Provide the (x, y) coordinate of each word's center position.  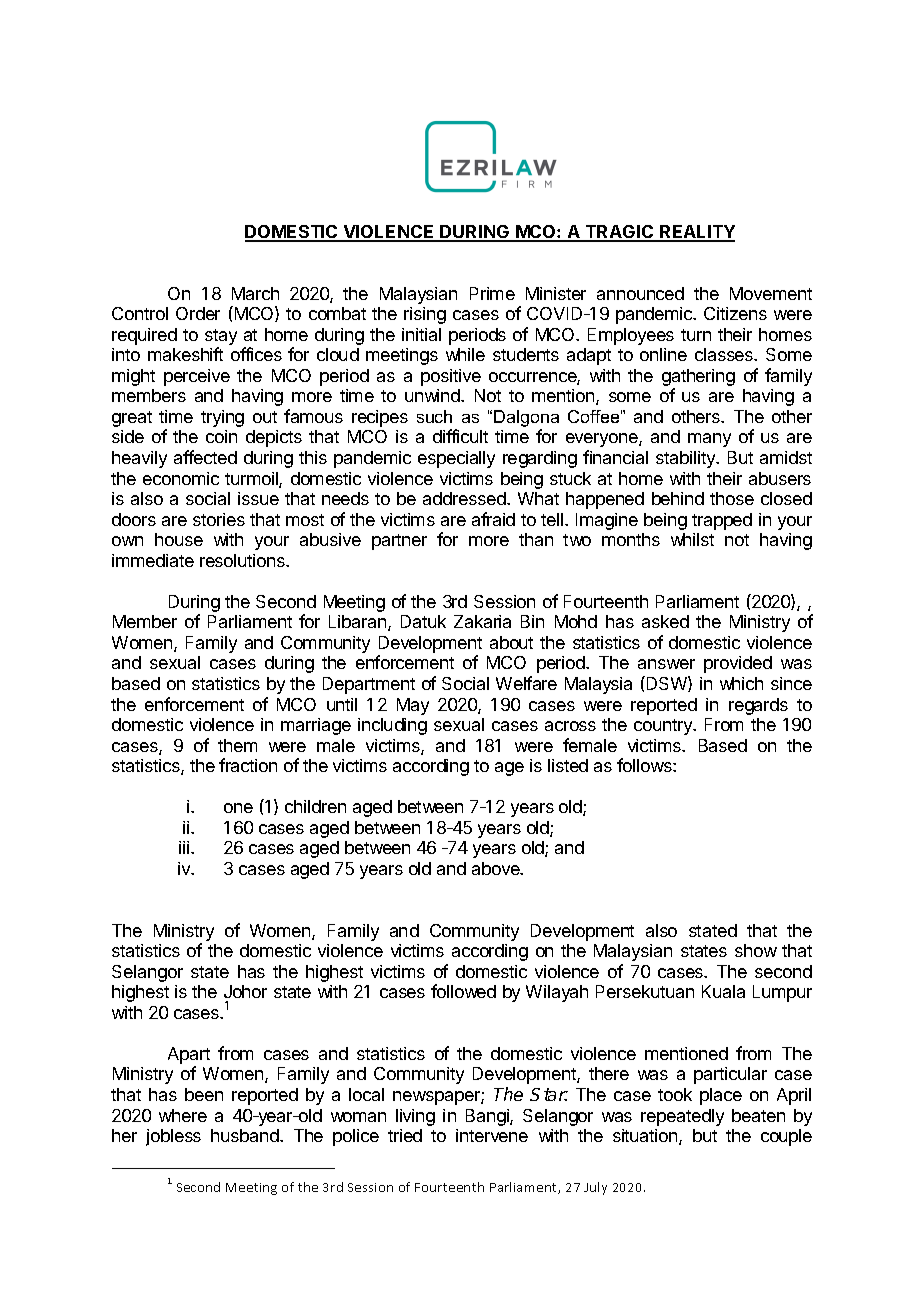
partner (399, 542)
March (255, 293)
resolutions (243, 560)
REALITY (696, 233)
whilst (692, 539)
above (497, 868)
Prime (492, 293)
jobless (173, 1137)
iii (185, 847)
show (756, 950)
